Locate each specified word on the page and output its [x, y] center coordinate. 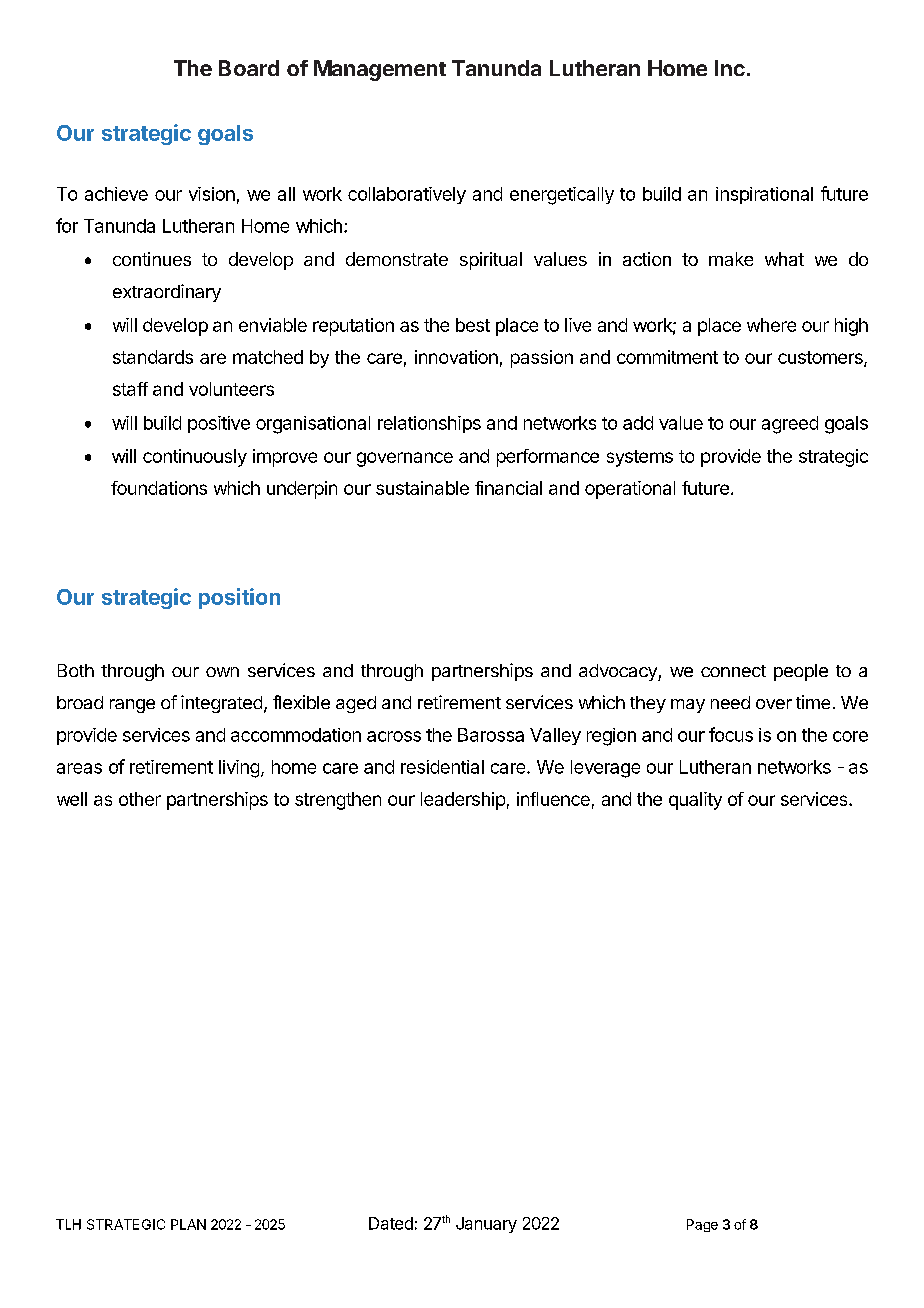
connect [733, 671]
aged [356, 704]
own [222, 672]
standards [153, 357]
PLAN [188, 1224]
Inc [730, 68]
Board [249, 68]
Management [380, 70]
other [140, 799]
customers [821, 358]
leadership [463, 801]
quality [695, 801]
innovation [456, 357]
